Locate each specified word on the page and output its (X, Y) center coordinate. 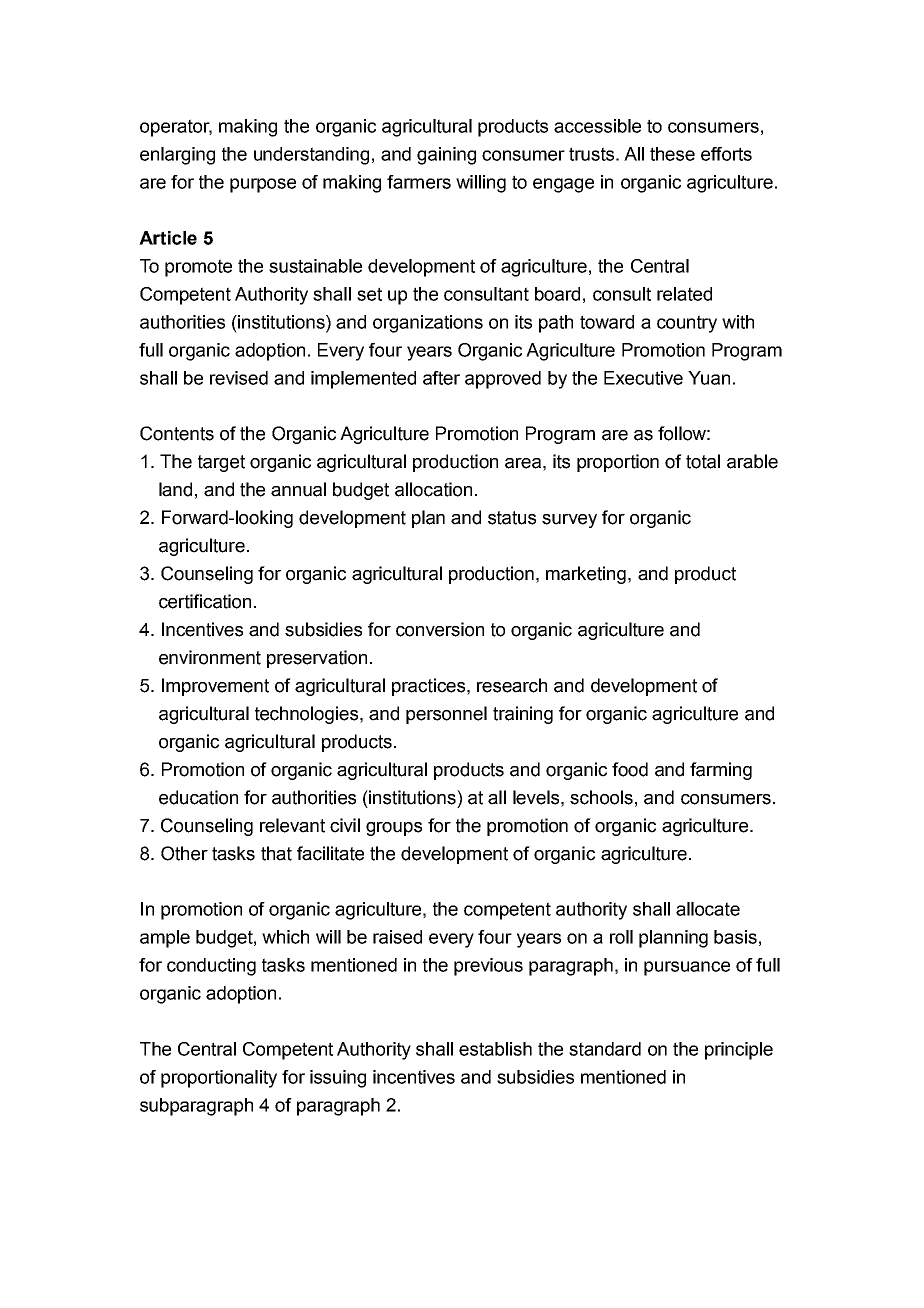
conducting (211, 967)
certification (205, 601)
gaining (446, 156)
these (672, 154)
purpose (263, 185)
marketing (586, 575)
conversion (440, 629)
